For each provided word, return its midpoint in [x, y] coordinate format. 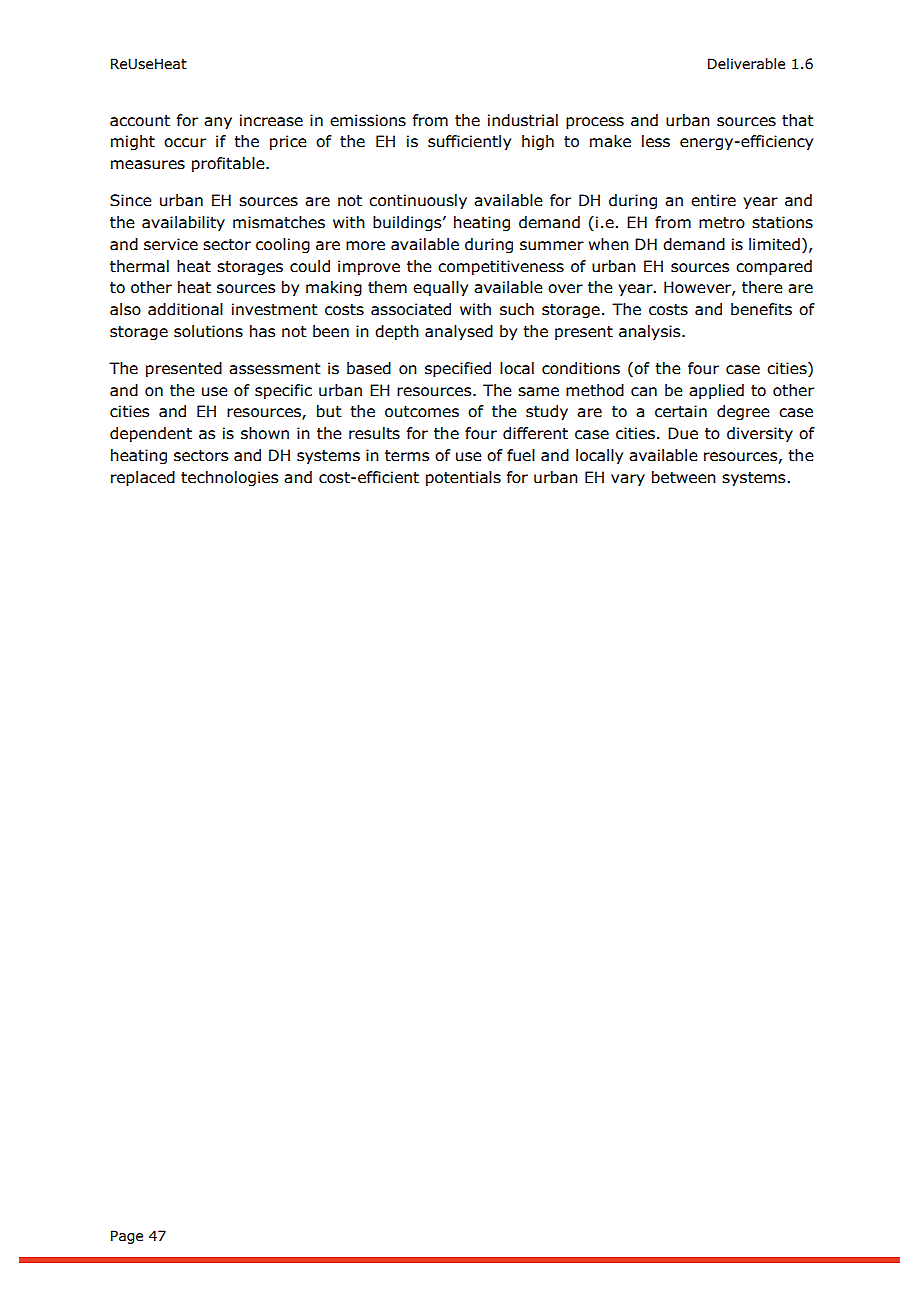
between [684, 477]
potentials [463, 478]
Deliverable [746, 64]
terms [407, 456]
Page [127, 1237]
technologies [229, 478]
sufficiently [469, 142]
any [218, 123]
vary [628, 480]
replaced [143, 478]
